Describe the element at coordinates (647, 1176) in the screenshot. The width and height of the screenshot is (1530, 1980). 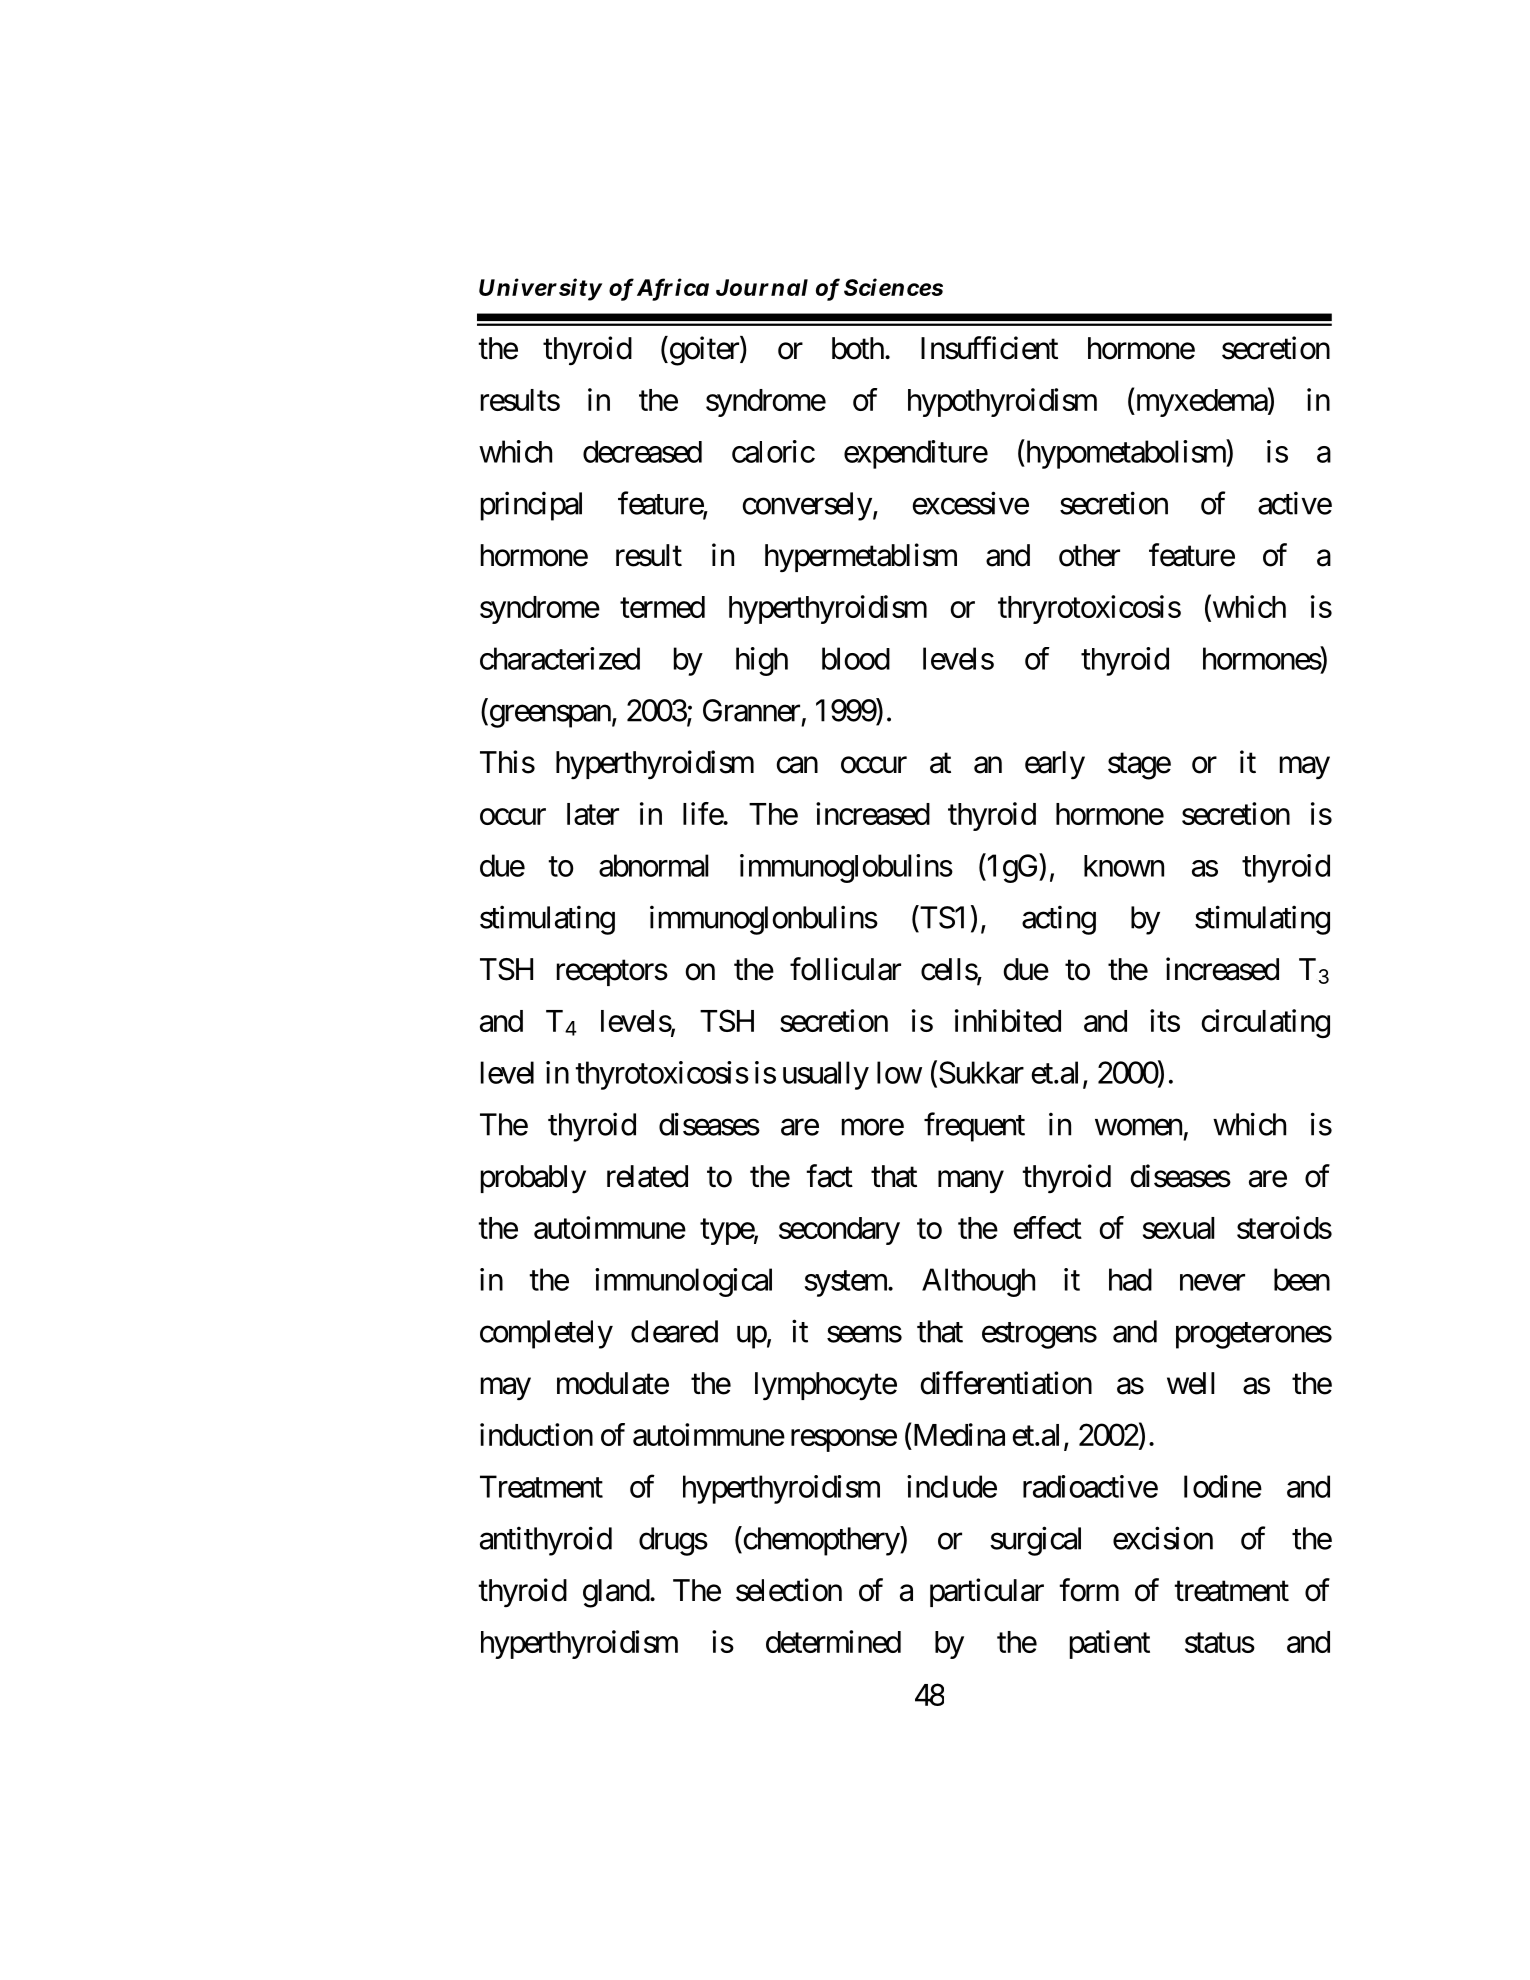
I see `related` at that location.
